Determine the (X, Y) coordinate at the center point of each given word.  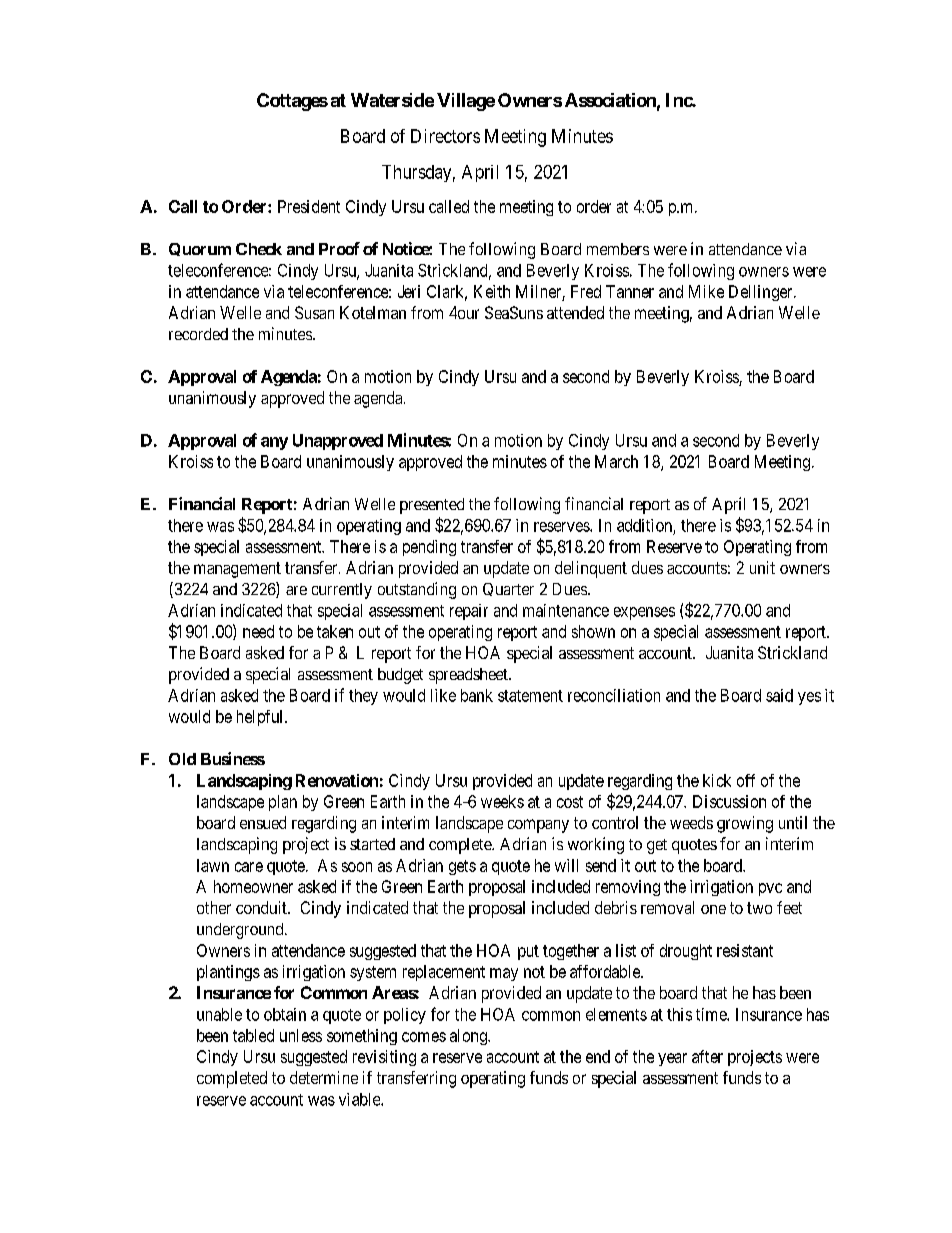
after (707, 1056)
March (616, 461)
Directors (445, 136)
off (746, 780)
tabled (253, 1035)
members (618, 249)
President (309, 206)
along (469, 1037)
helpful (261, 718)
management (237, 570)
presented (432, 506)
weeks (502, 801)
